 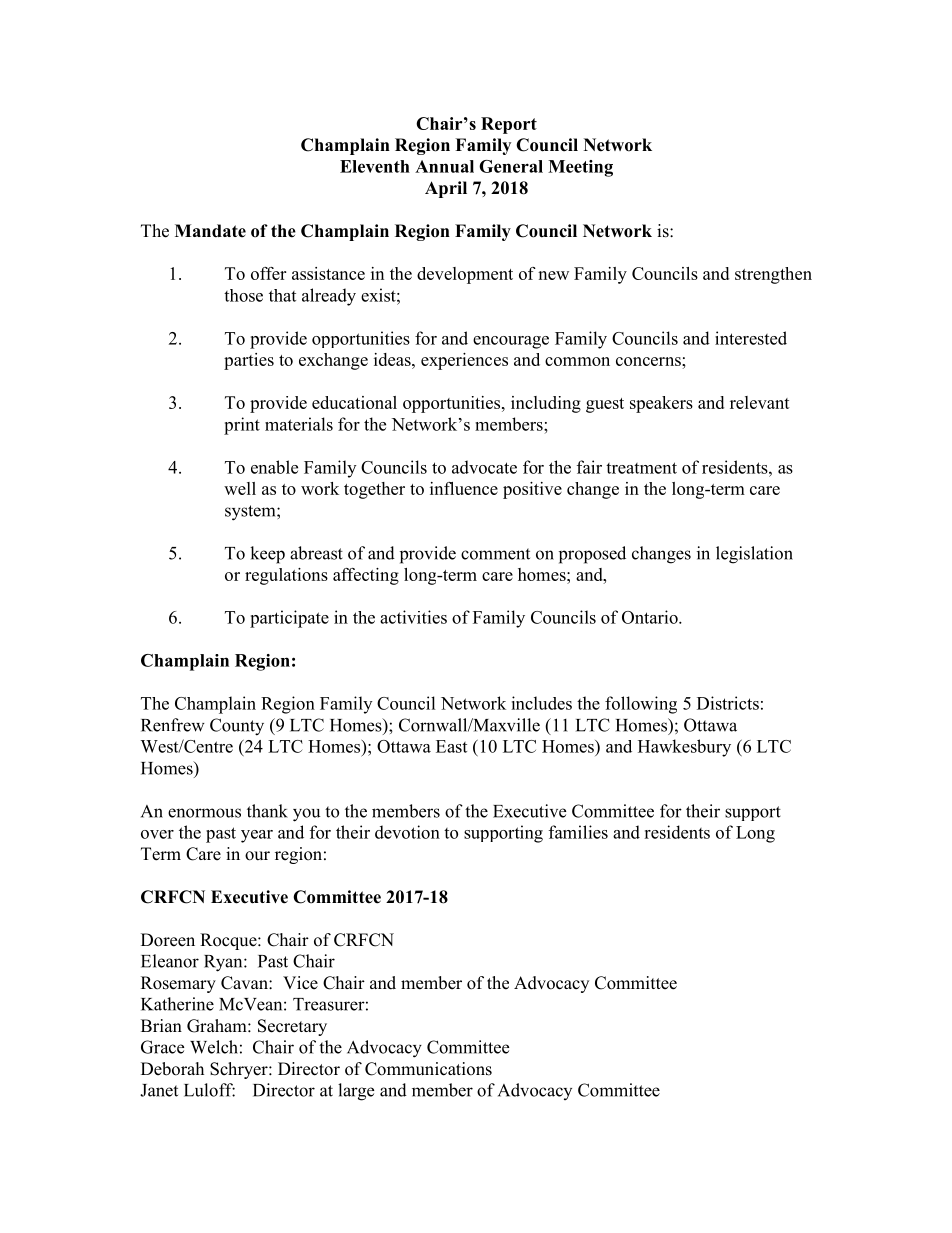 I want to click on Deborah, so click(x=172, y=1069).
